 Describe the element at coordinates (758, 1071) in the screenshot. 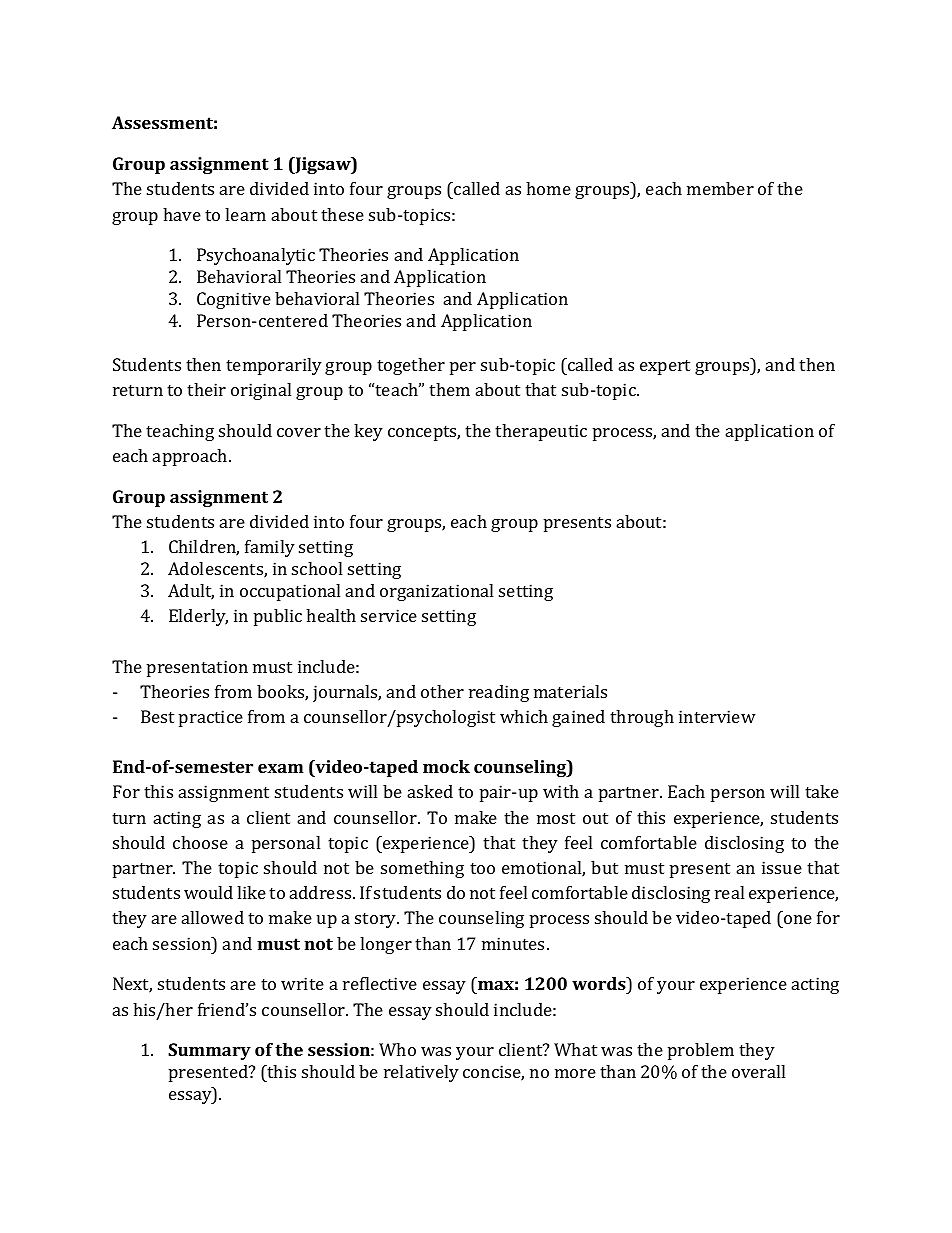

I see `overall` at that location.
